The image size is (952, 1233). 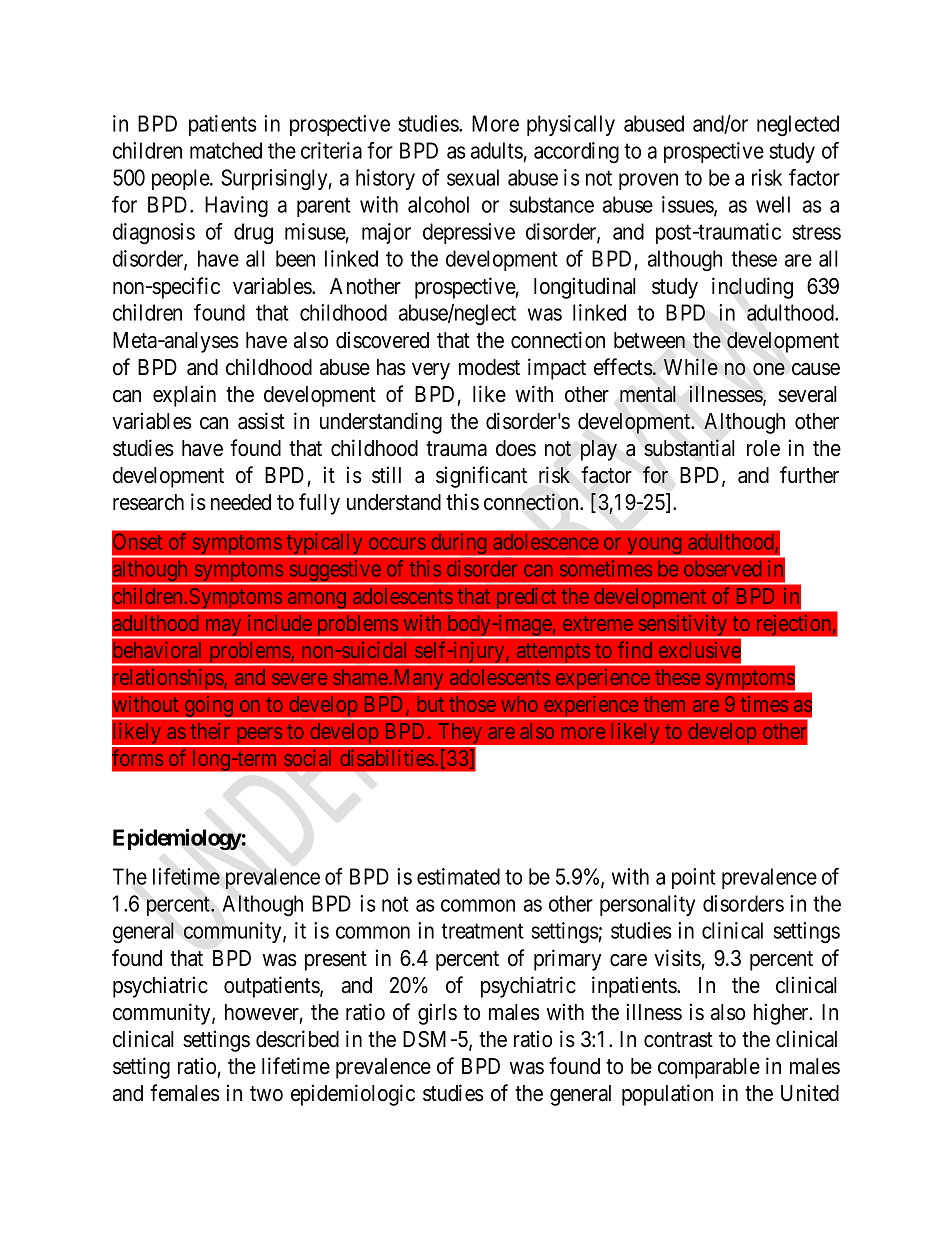 I want to click on may, so click(x=223, y=628).
